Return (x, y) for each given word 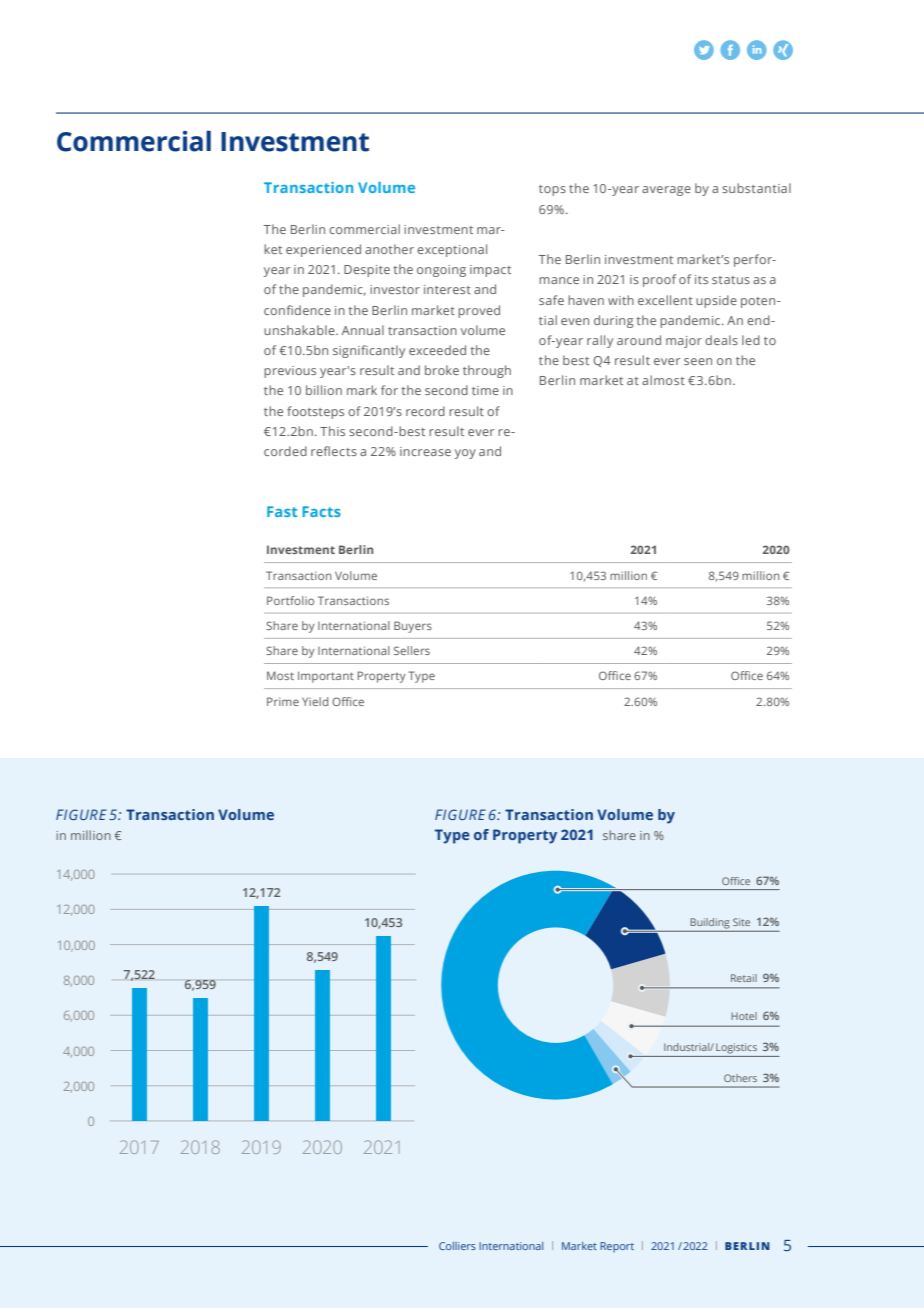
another (389, 249)
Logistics (736, 1048)
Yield (315, 701)
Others (740, 1078)
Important (326, 677)
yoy (465, 454)
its (701, 279)
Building (710, 923)
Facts (322, 511)
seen (698, 361)
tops (552, 190)
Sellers (412, 650)
